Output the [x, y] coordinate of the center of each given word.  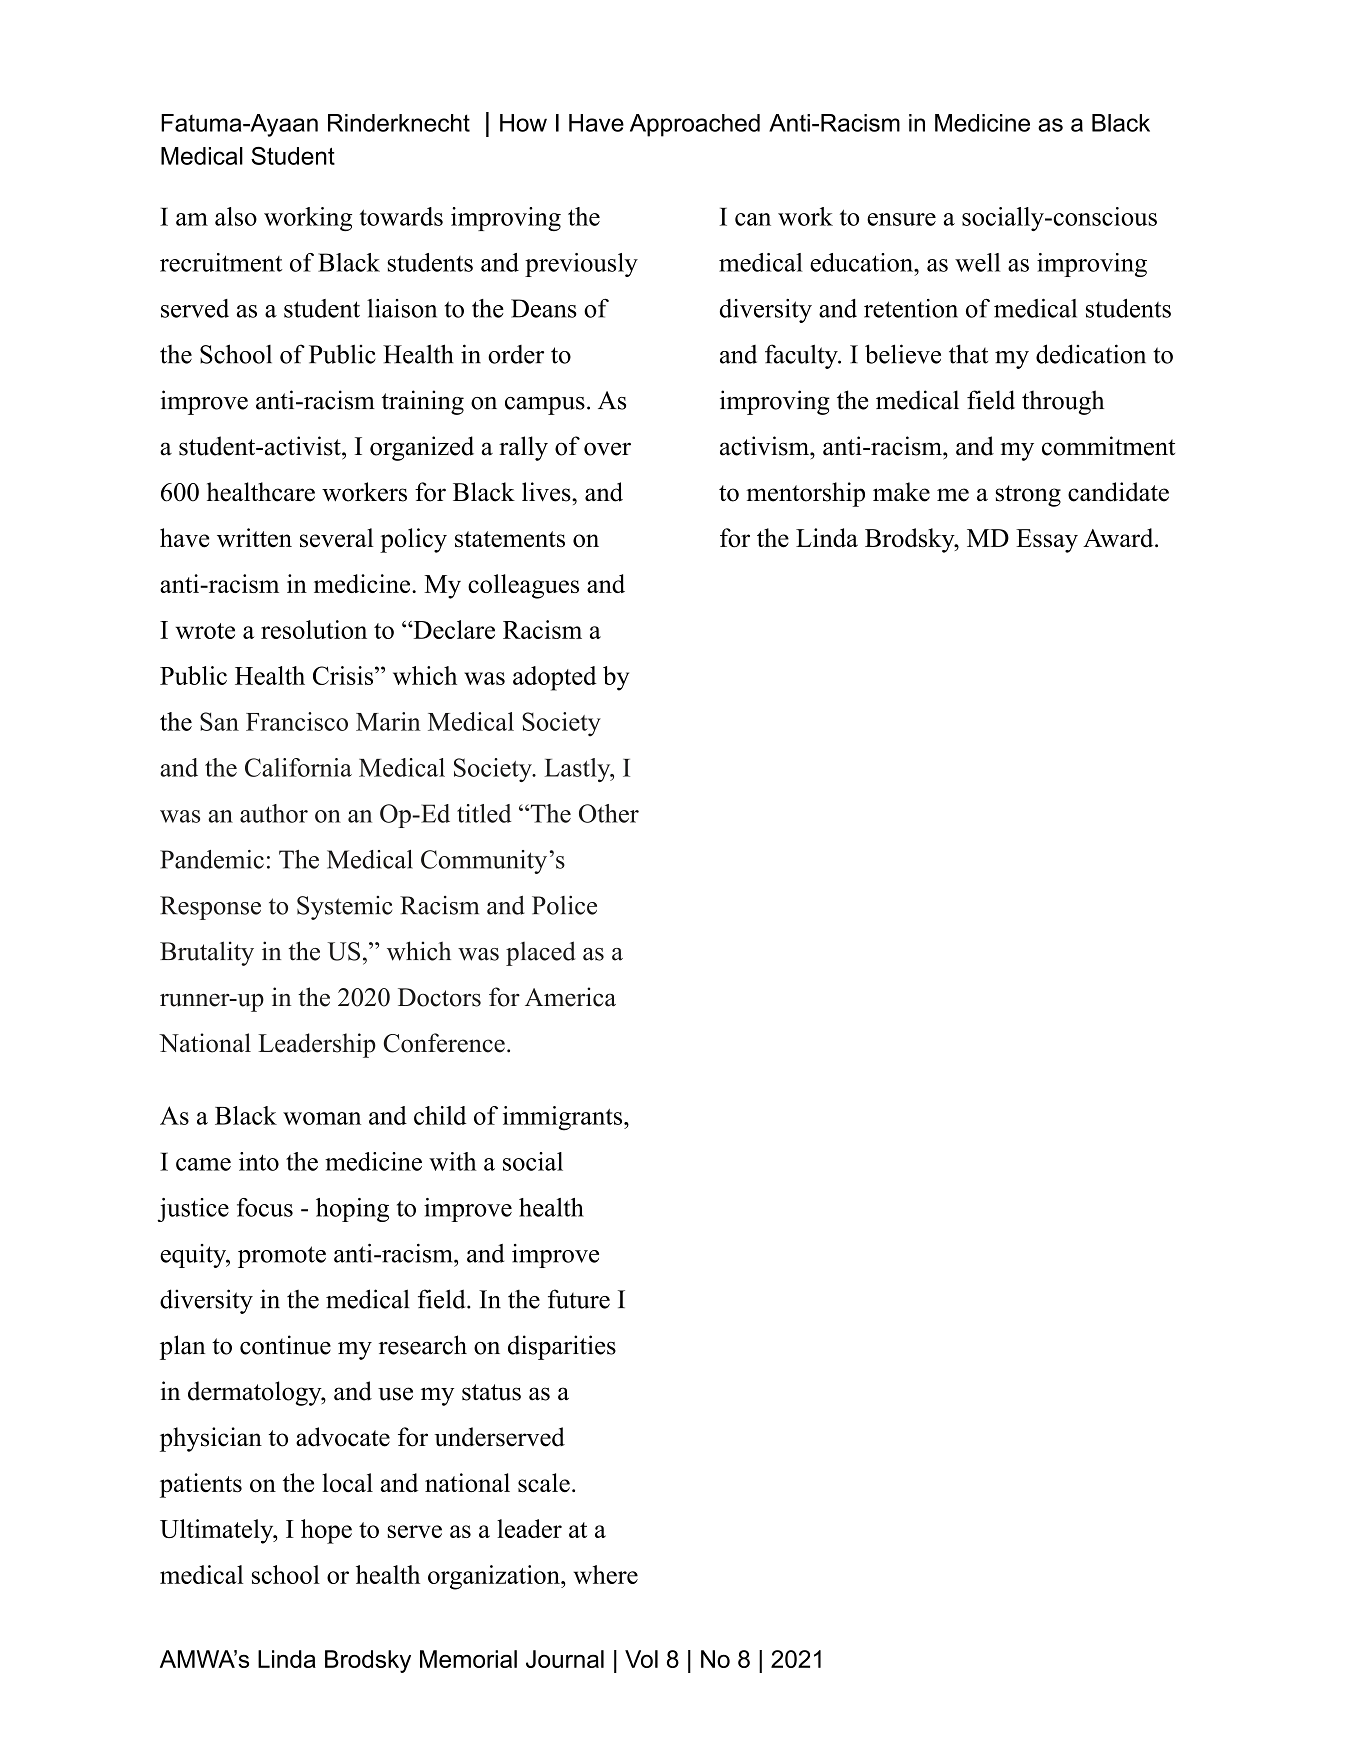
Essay [1047, 541]
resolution [314, 629]
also [236, 216]
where [605, 1574]
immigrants [564, 1118]
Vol [641, 1659]
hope [326, 1531]
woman [322, 1118]
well [977, 262]
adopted [555, 678]
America [570, 997]
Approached [695, 125]
